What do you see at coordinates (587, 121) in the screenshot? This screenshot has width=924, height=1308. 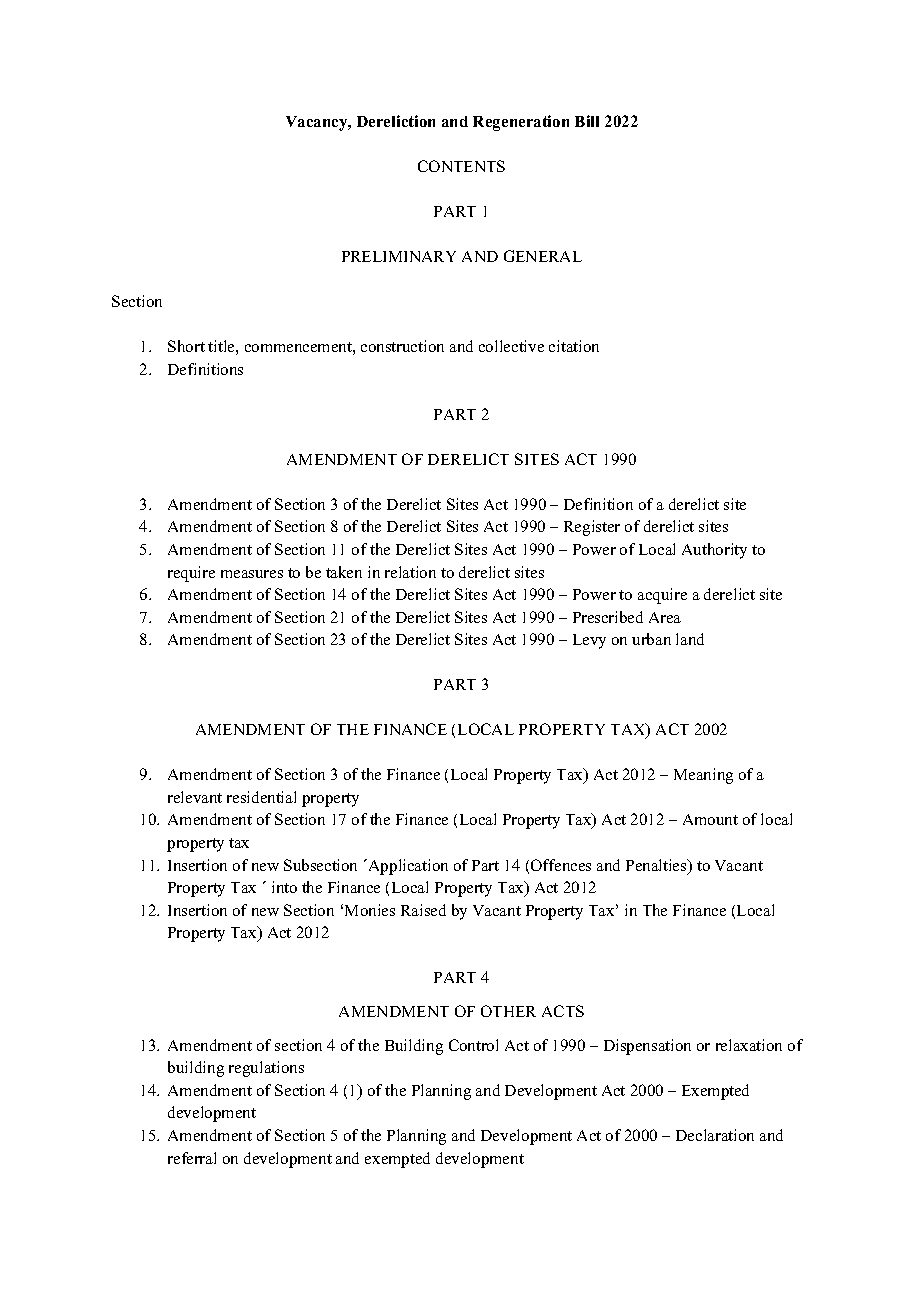 I see `Bill` at bounding box center [587, 121].
